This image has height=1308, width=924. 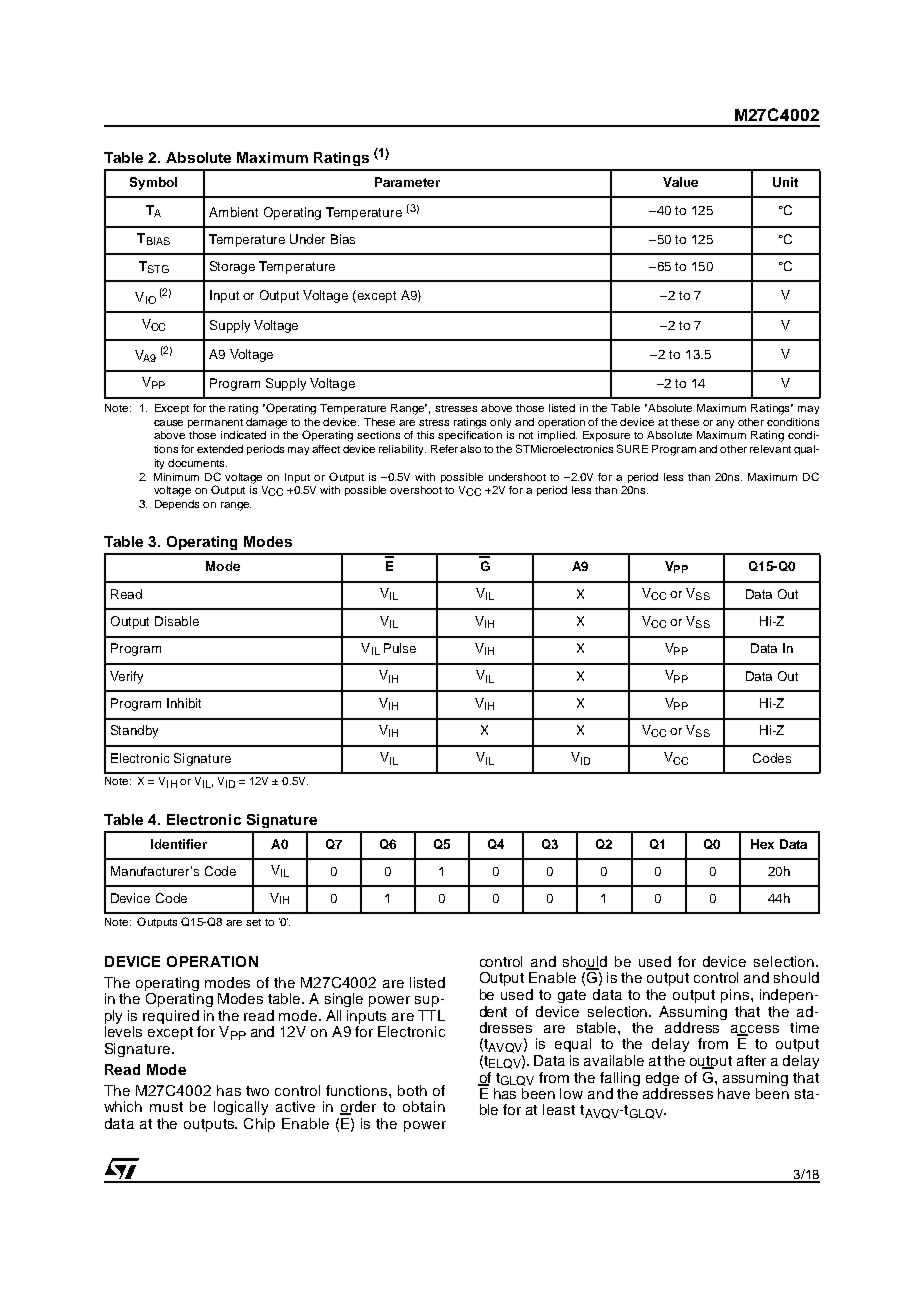 I want to click on Pulse, so click(x=400, y=648).
